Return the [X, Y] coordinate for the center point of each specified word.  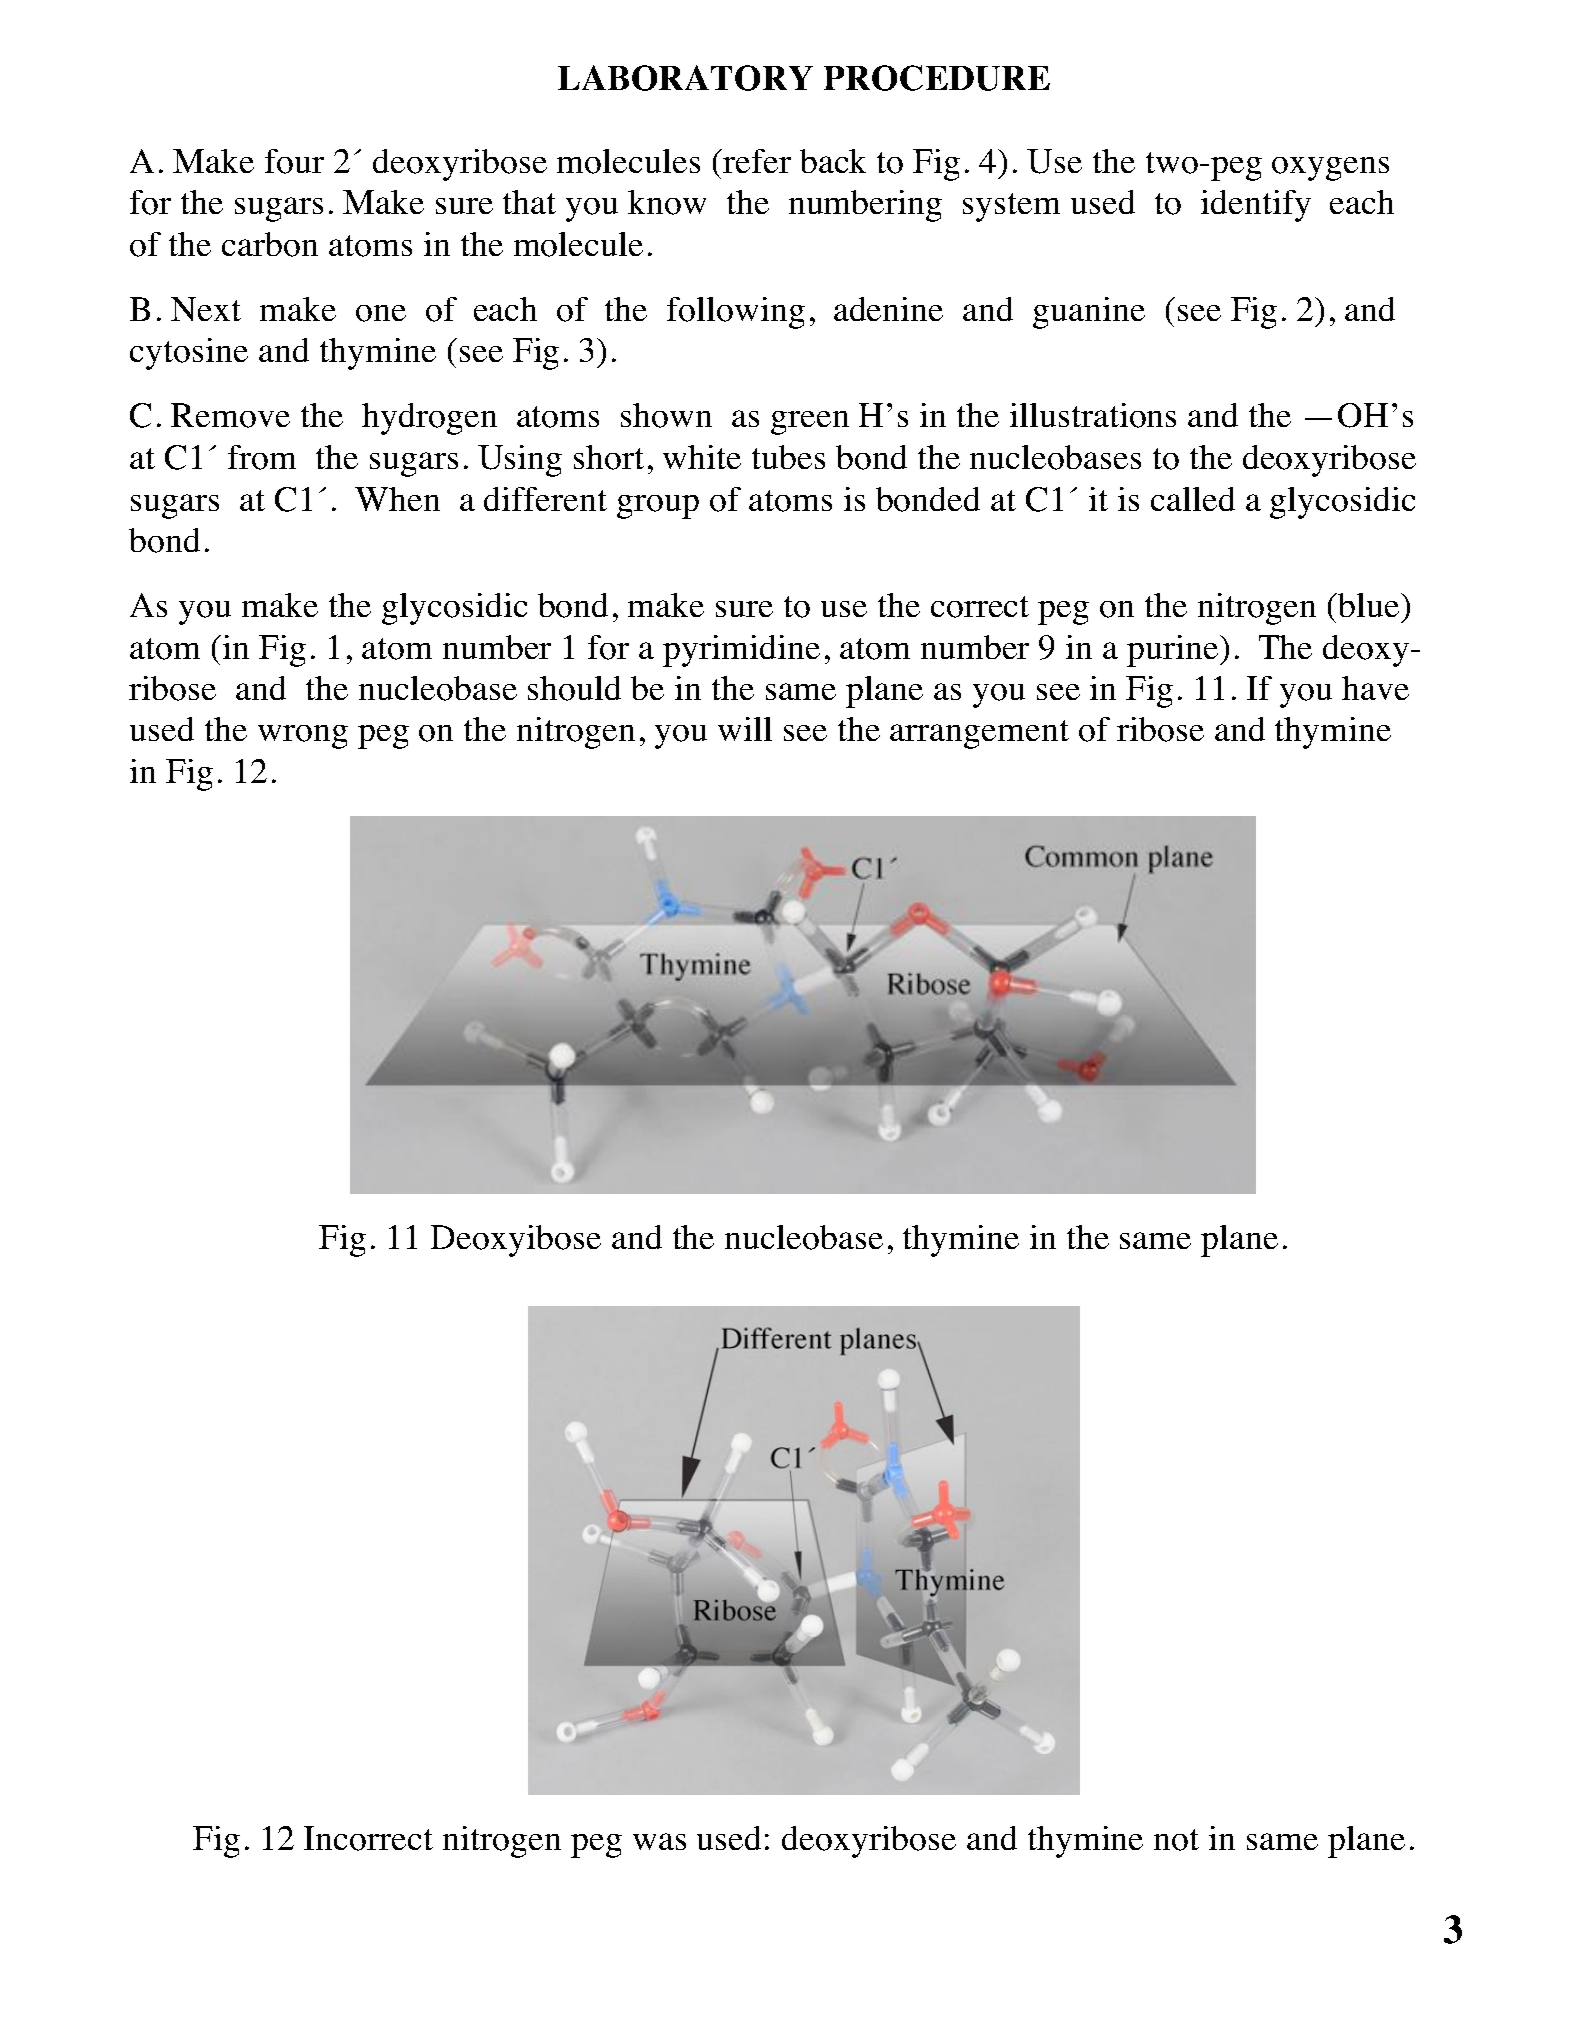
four [294, 161]
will [745, 729]
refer [756, 161]
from [262, 457]
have [1375, 688]
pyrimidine [741, 651]
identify [1256, 206]
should [574, 688]
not [1176, 1840]
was [659, 1841]
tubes [788, 457]
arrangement [979, 734]
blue [1369, 605]
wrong [303, 737]
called [1193, 499]
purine [1174, 651]
